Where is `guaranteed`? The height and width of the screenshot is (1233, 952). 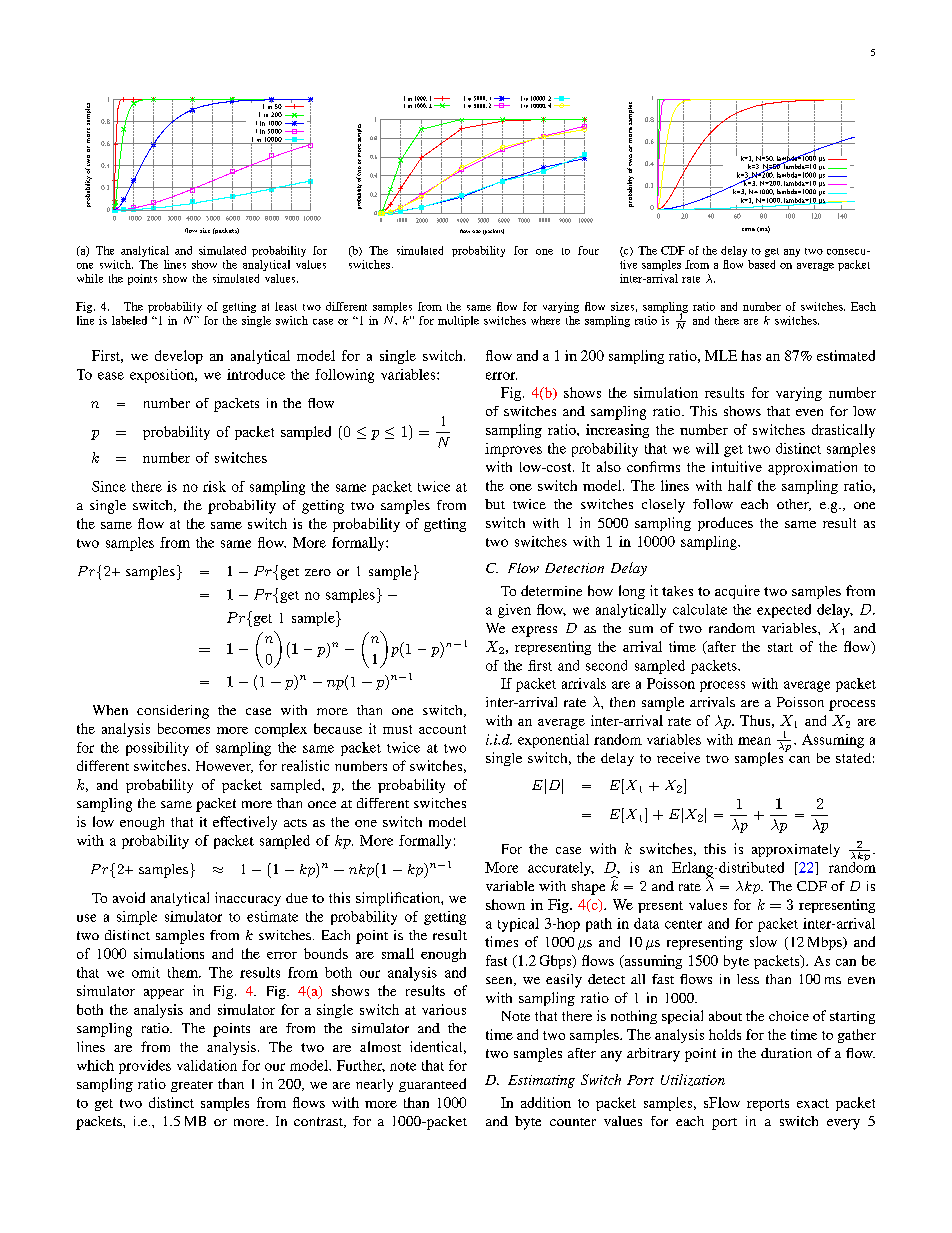 guaranteed is located at coordinates (432, 1085).
